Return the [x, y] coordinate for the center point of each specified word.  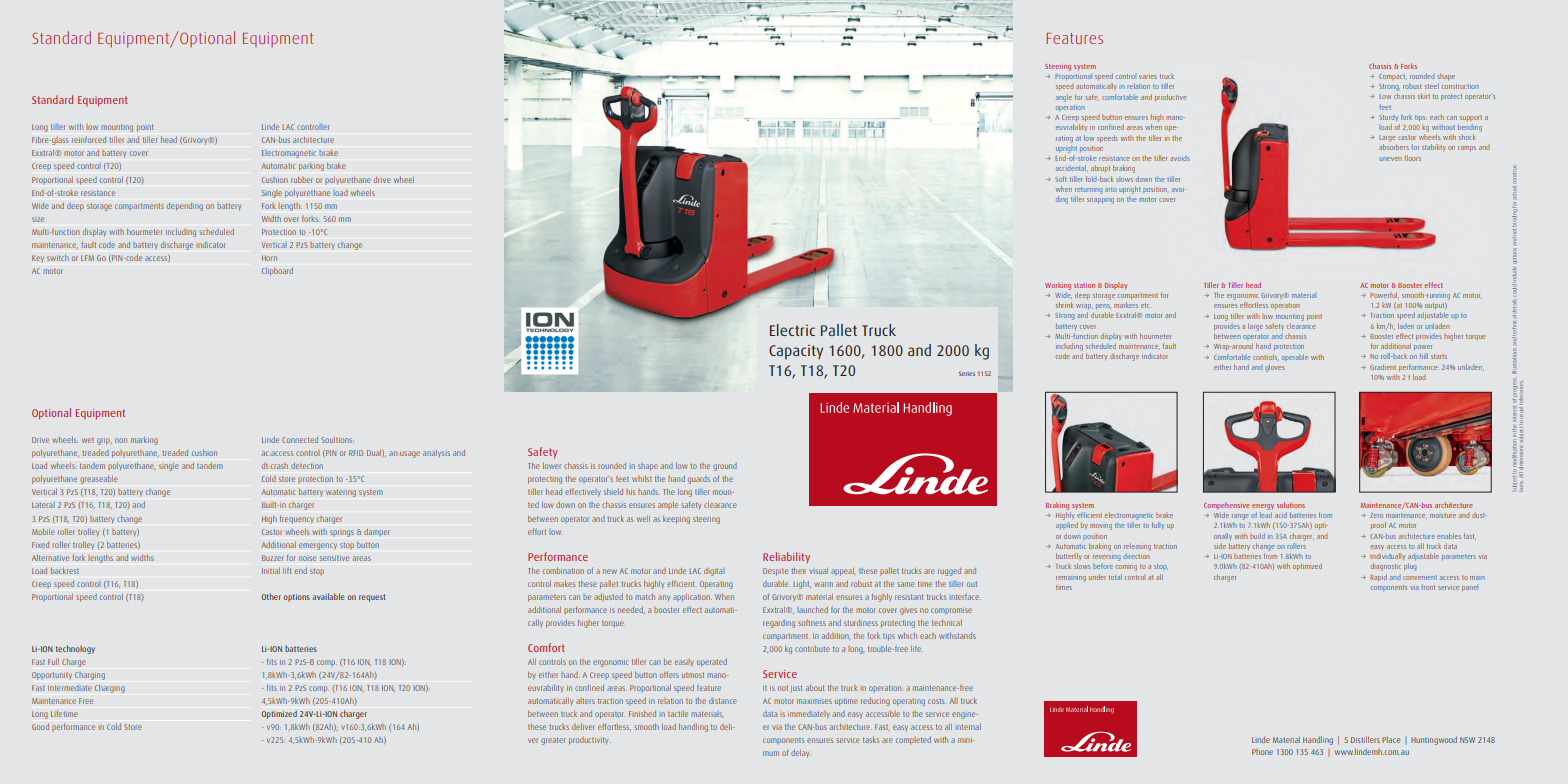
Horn [269, 258]
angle [1064, 98]
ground [725, 467]
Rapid [1378, 577]
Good [40, 727]
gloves [1275, 368]
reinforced [89, 139]
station [1084, 285]
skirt [1424, 96]
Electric [792, 330]
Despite [775, 572]
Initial [271, 571]
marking [144, 441]
